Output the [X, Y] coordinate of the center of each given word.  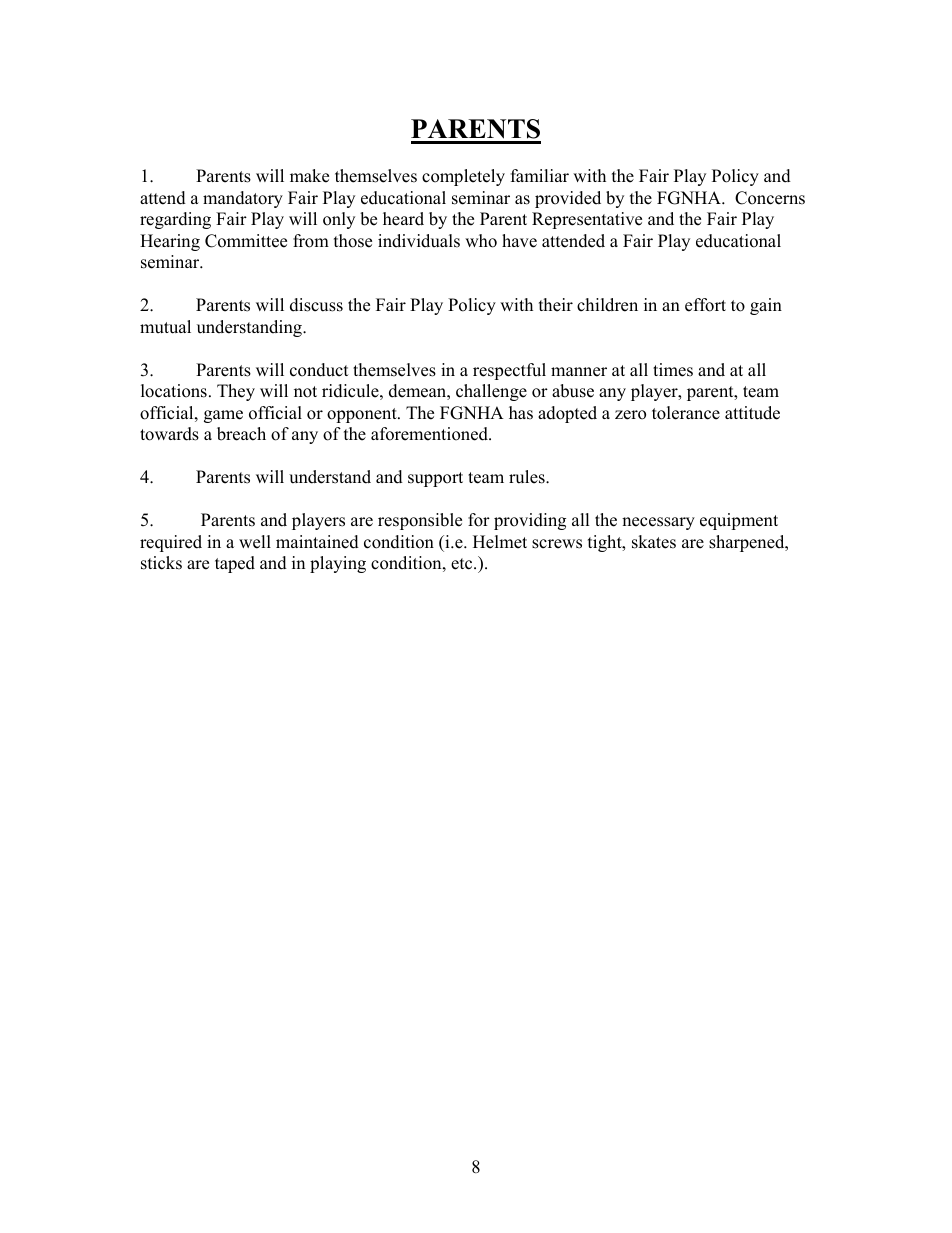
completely [463, 177]
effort [705, 305]
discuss [316, 305]
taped [235, 564]
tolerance [686, 413]
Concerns [770, 198]
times [673, 370]
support [435, 479]
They [236, 392]
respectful [509, 371]
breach [241, 434]
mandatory [243, 199]
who [481, 241]
